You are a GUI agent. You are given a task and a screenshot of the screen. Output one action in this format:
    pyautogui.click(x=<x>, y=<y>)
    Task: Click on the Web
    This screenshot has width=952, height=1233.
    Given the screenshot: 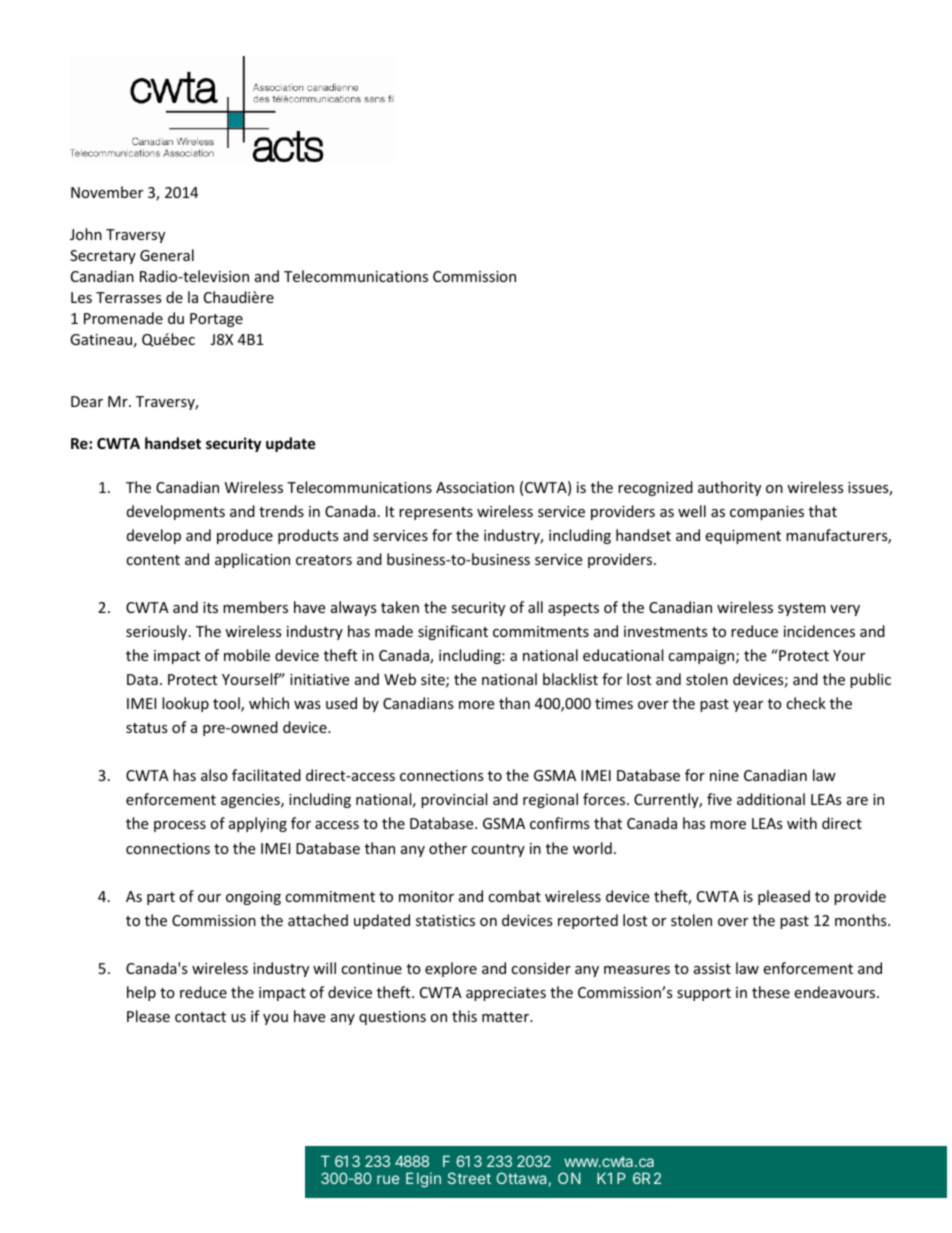 What is the action you would take?
    pyautogui.click(x=400, y=679)
